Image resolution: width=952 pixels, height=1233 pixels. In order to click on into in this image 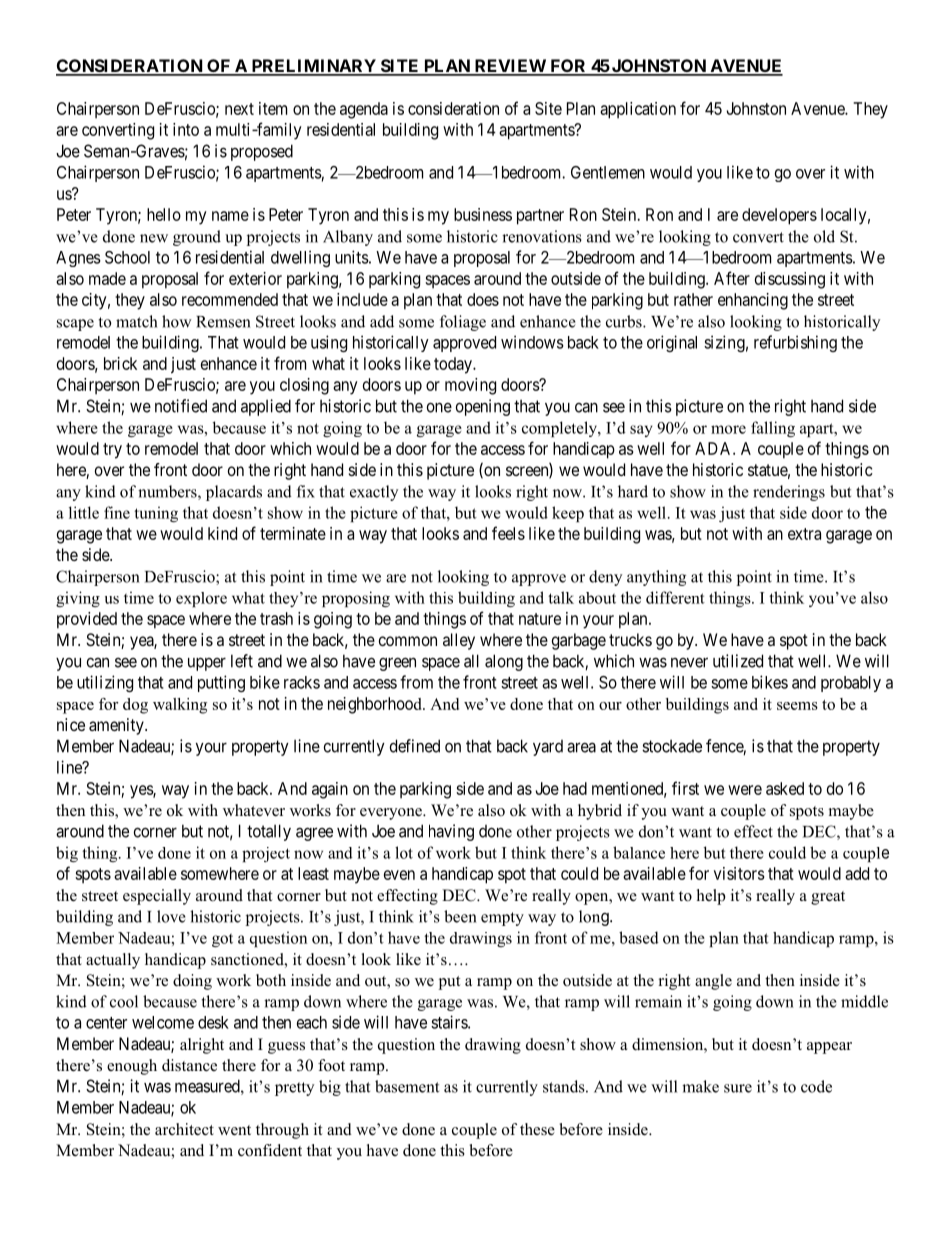, I will do `click(186, 129)`.
